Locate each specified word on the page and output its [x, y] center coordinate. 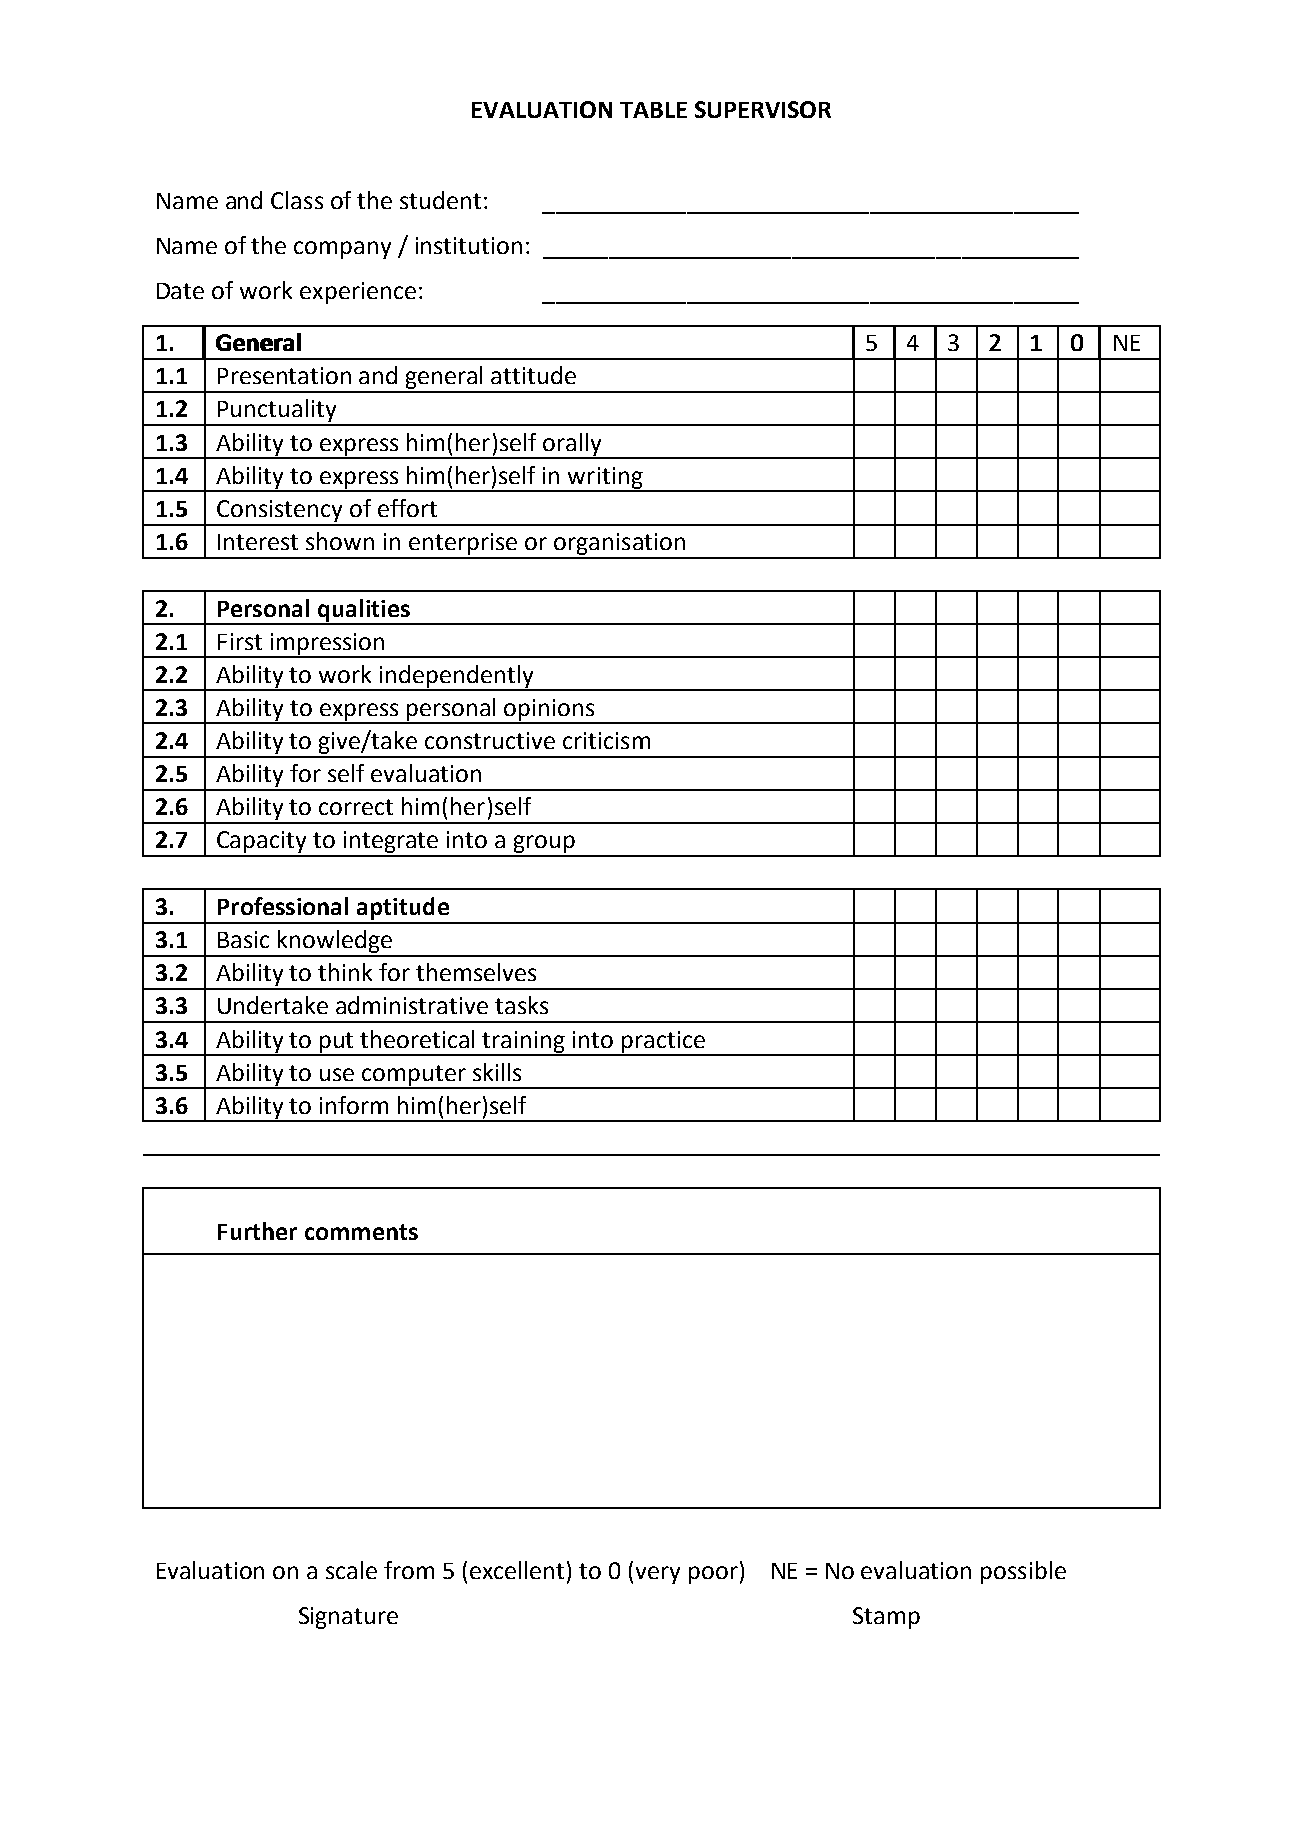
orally [572, 445]
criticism [606, 740]
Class [297, 200]
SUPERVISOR [763, 109]
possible [1023, 1572]
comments [361, 1232]
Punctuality [277, 412]
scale [351, 1570]
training [524, 1043]
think [345, 972]
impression [327, 645]
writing [605, 479]
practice [663, 1043]
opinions [550, 711]
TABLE [653, 110]
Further [257, 1231]
